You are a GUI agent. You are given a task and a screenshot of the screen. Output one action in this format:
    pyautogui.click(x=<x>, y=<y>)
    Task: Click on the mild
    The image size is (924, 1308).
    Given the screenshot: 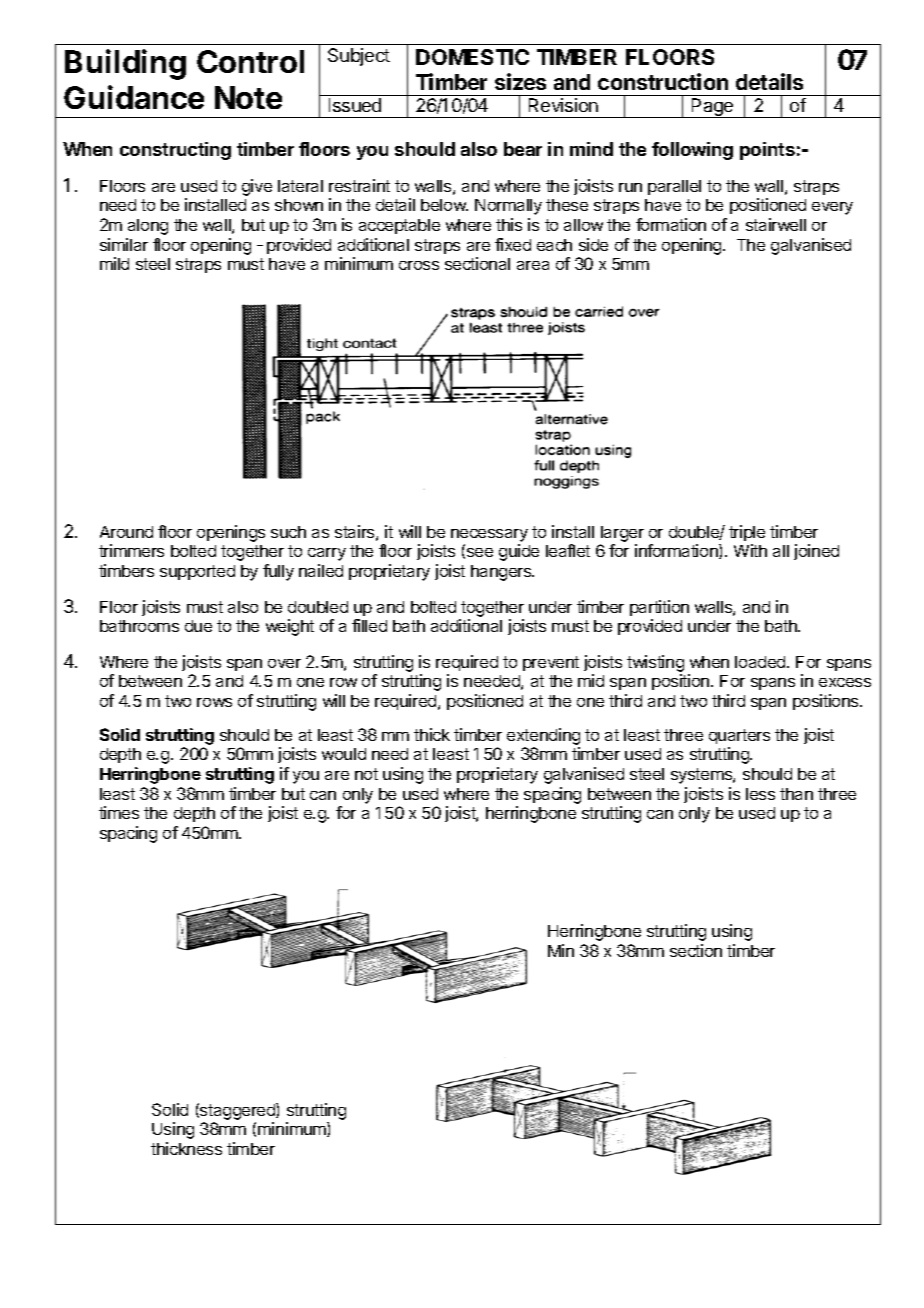 What is the action you would take?
    pyautogui.click(x=114, y=263)
